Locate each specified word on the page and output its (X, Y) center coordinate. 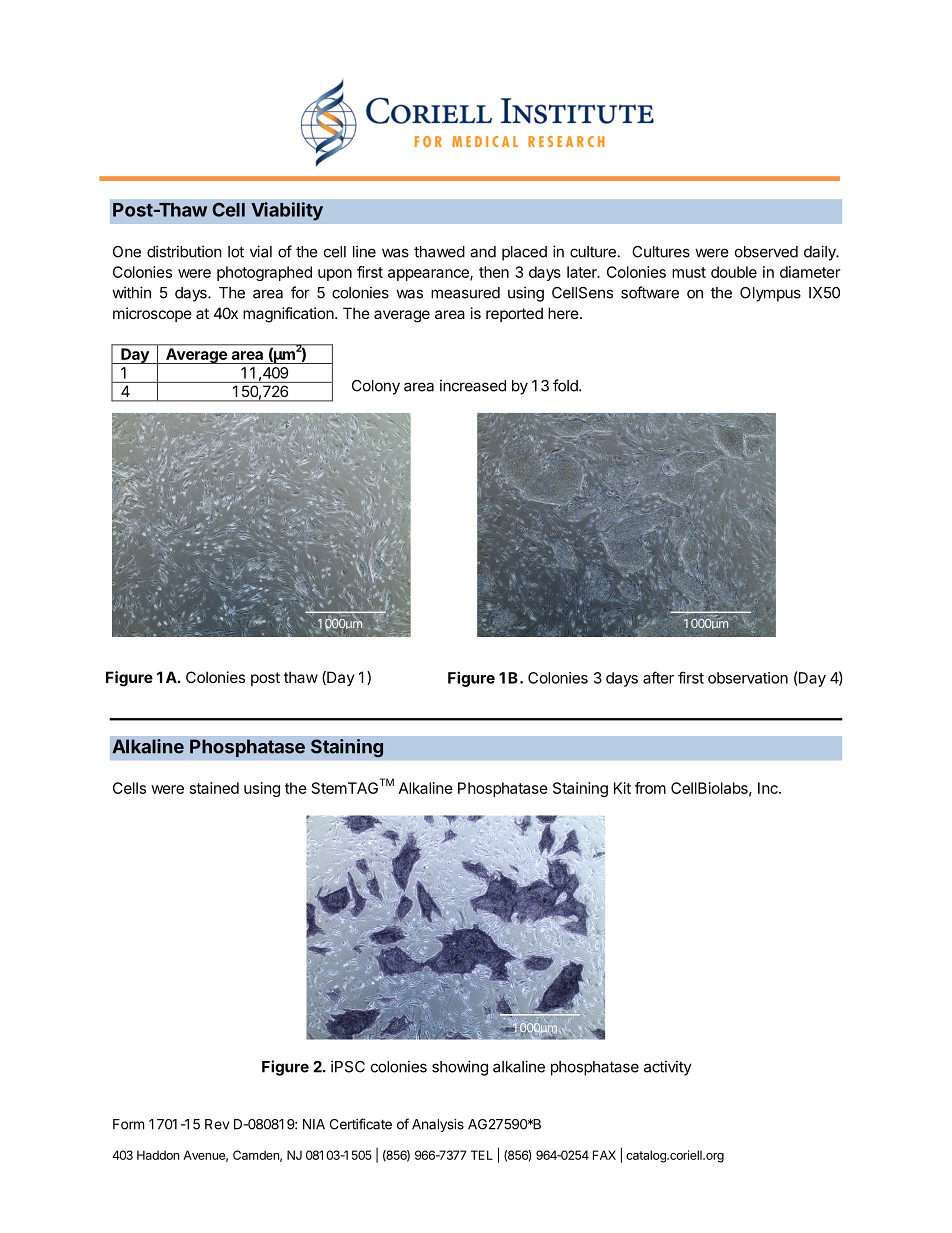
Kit (622, 788)
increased (473, 385)
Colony (376, 387)
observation (748, 678)
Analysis (438, 1125)
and (483, 252)
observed (766, 252)
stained (214, 788)
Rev (217, 1124)
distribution (184, 251)
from (650, 788)
